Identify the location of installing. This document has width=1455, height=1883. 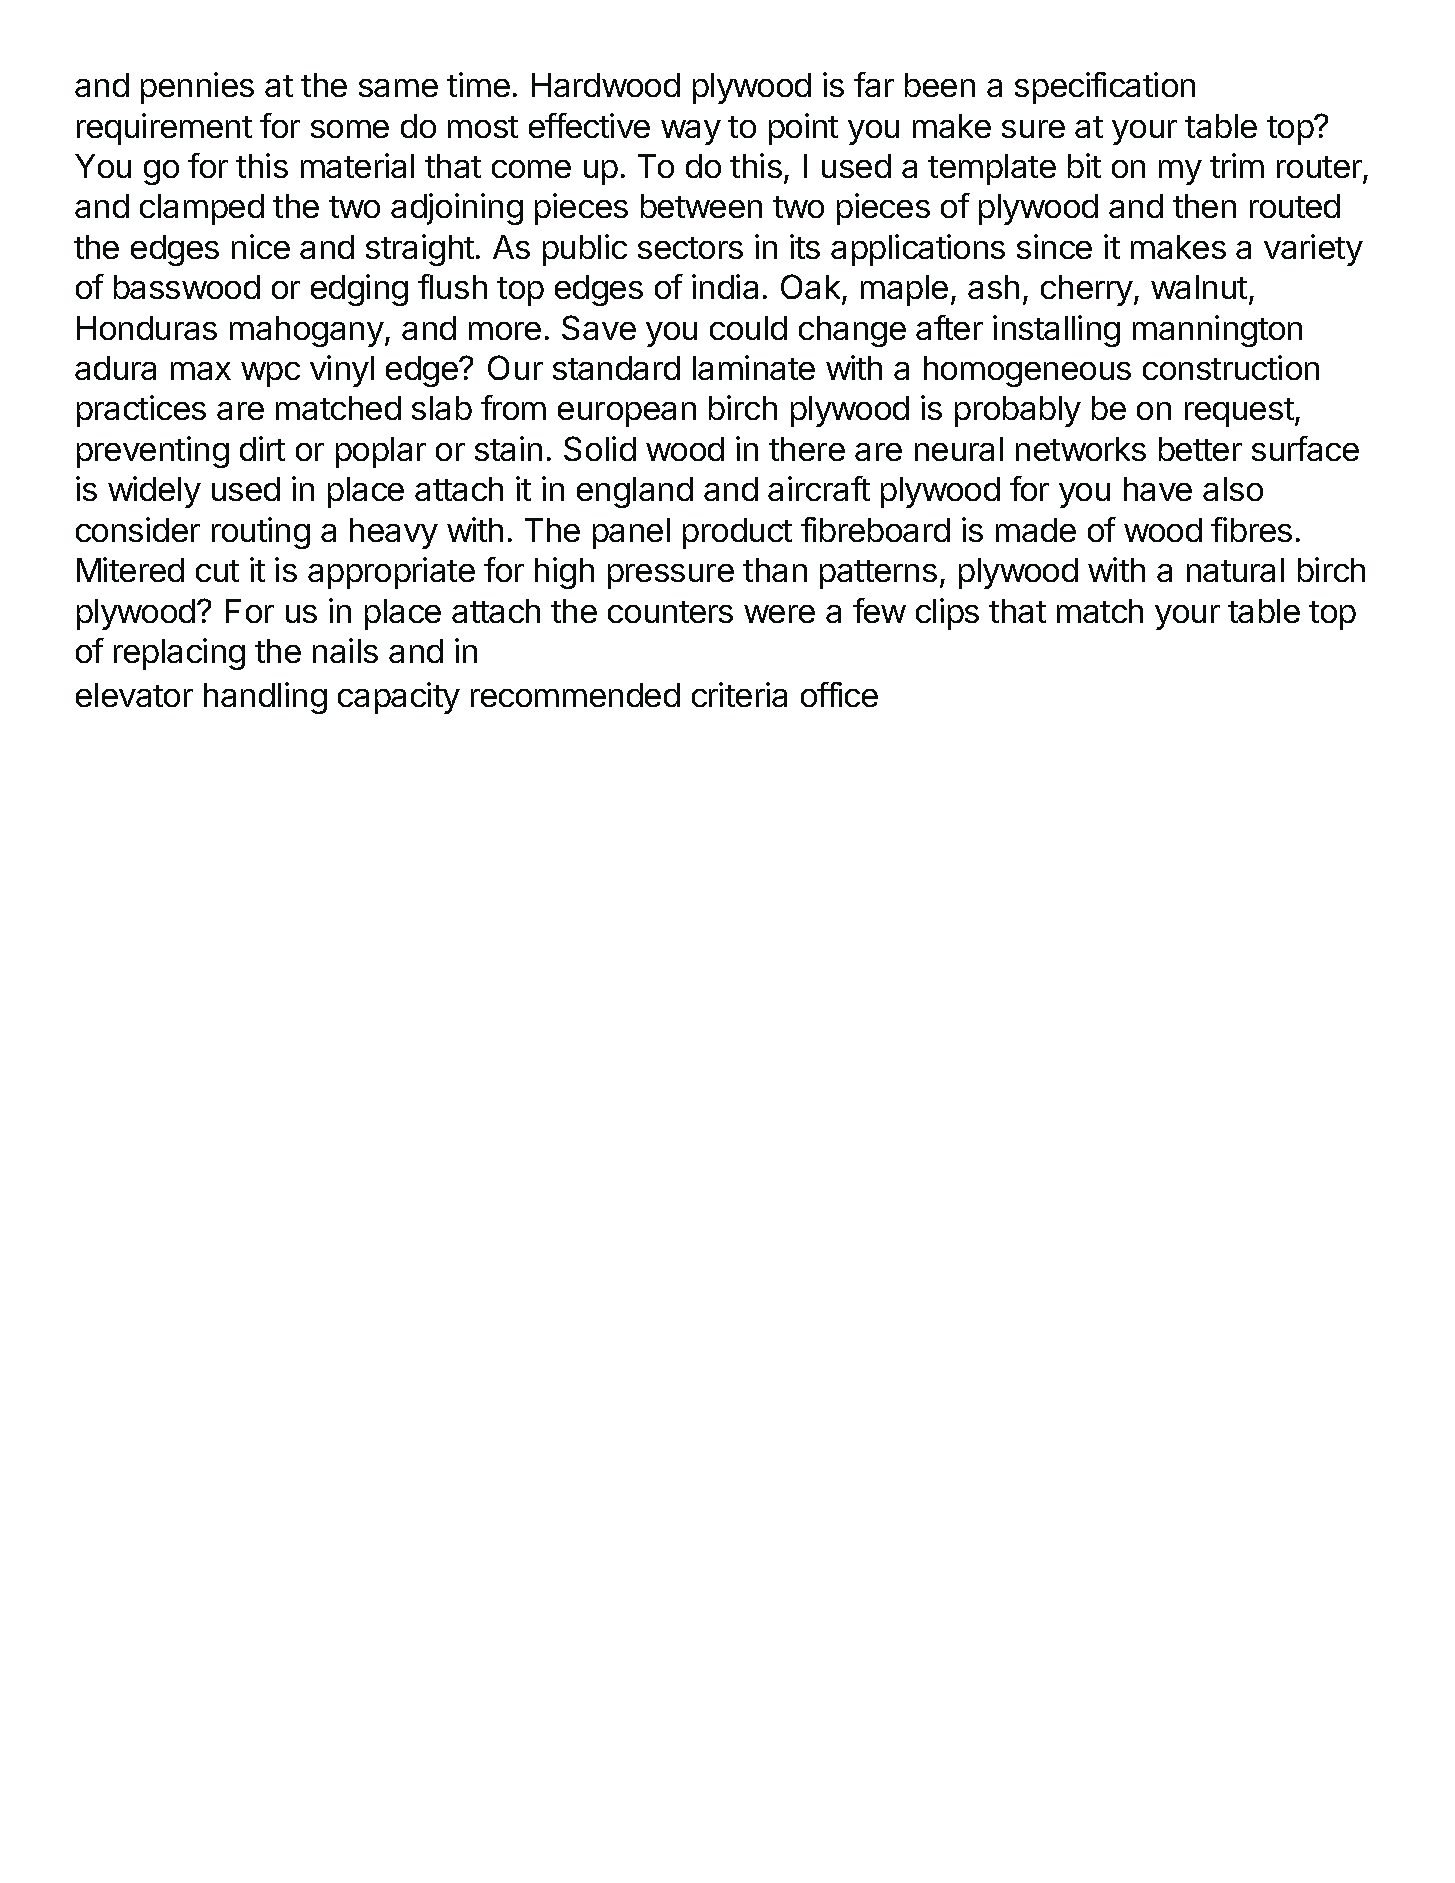
(1056, 331).
